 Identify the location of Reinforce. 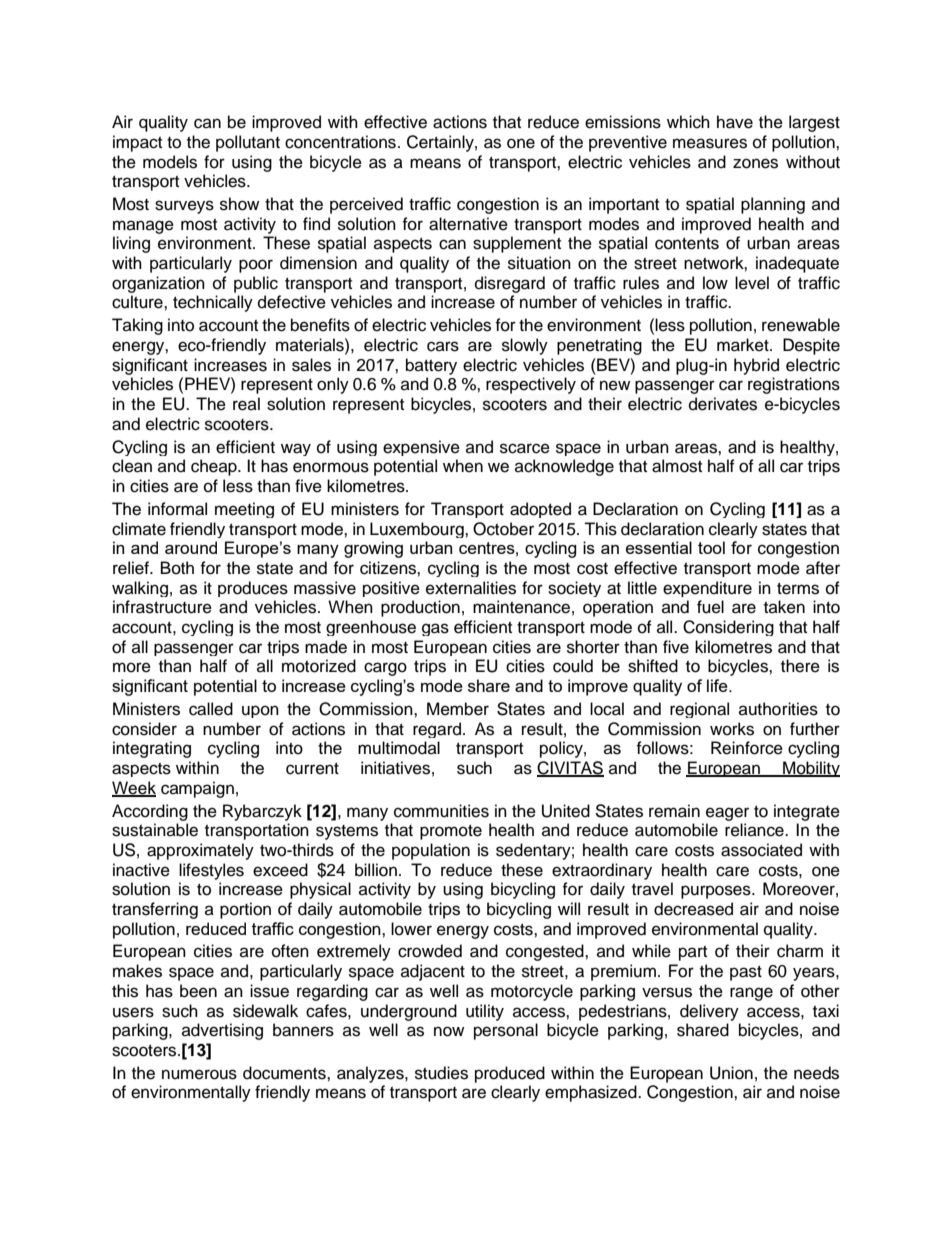
(747, 748).
